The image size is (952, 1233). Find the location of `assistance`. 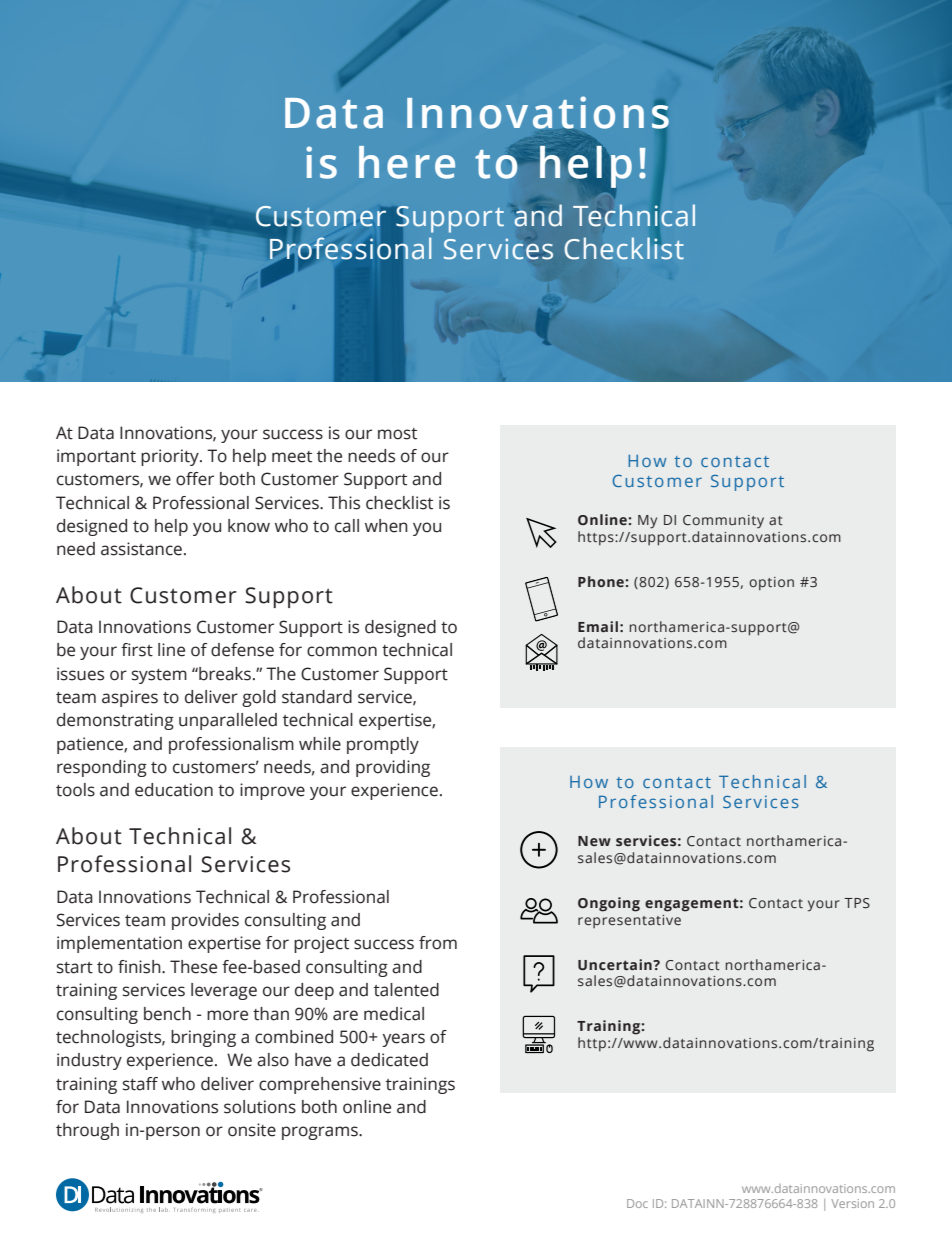

assistance is located at coordinates (141, 549).
